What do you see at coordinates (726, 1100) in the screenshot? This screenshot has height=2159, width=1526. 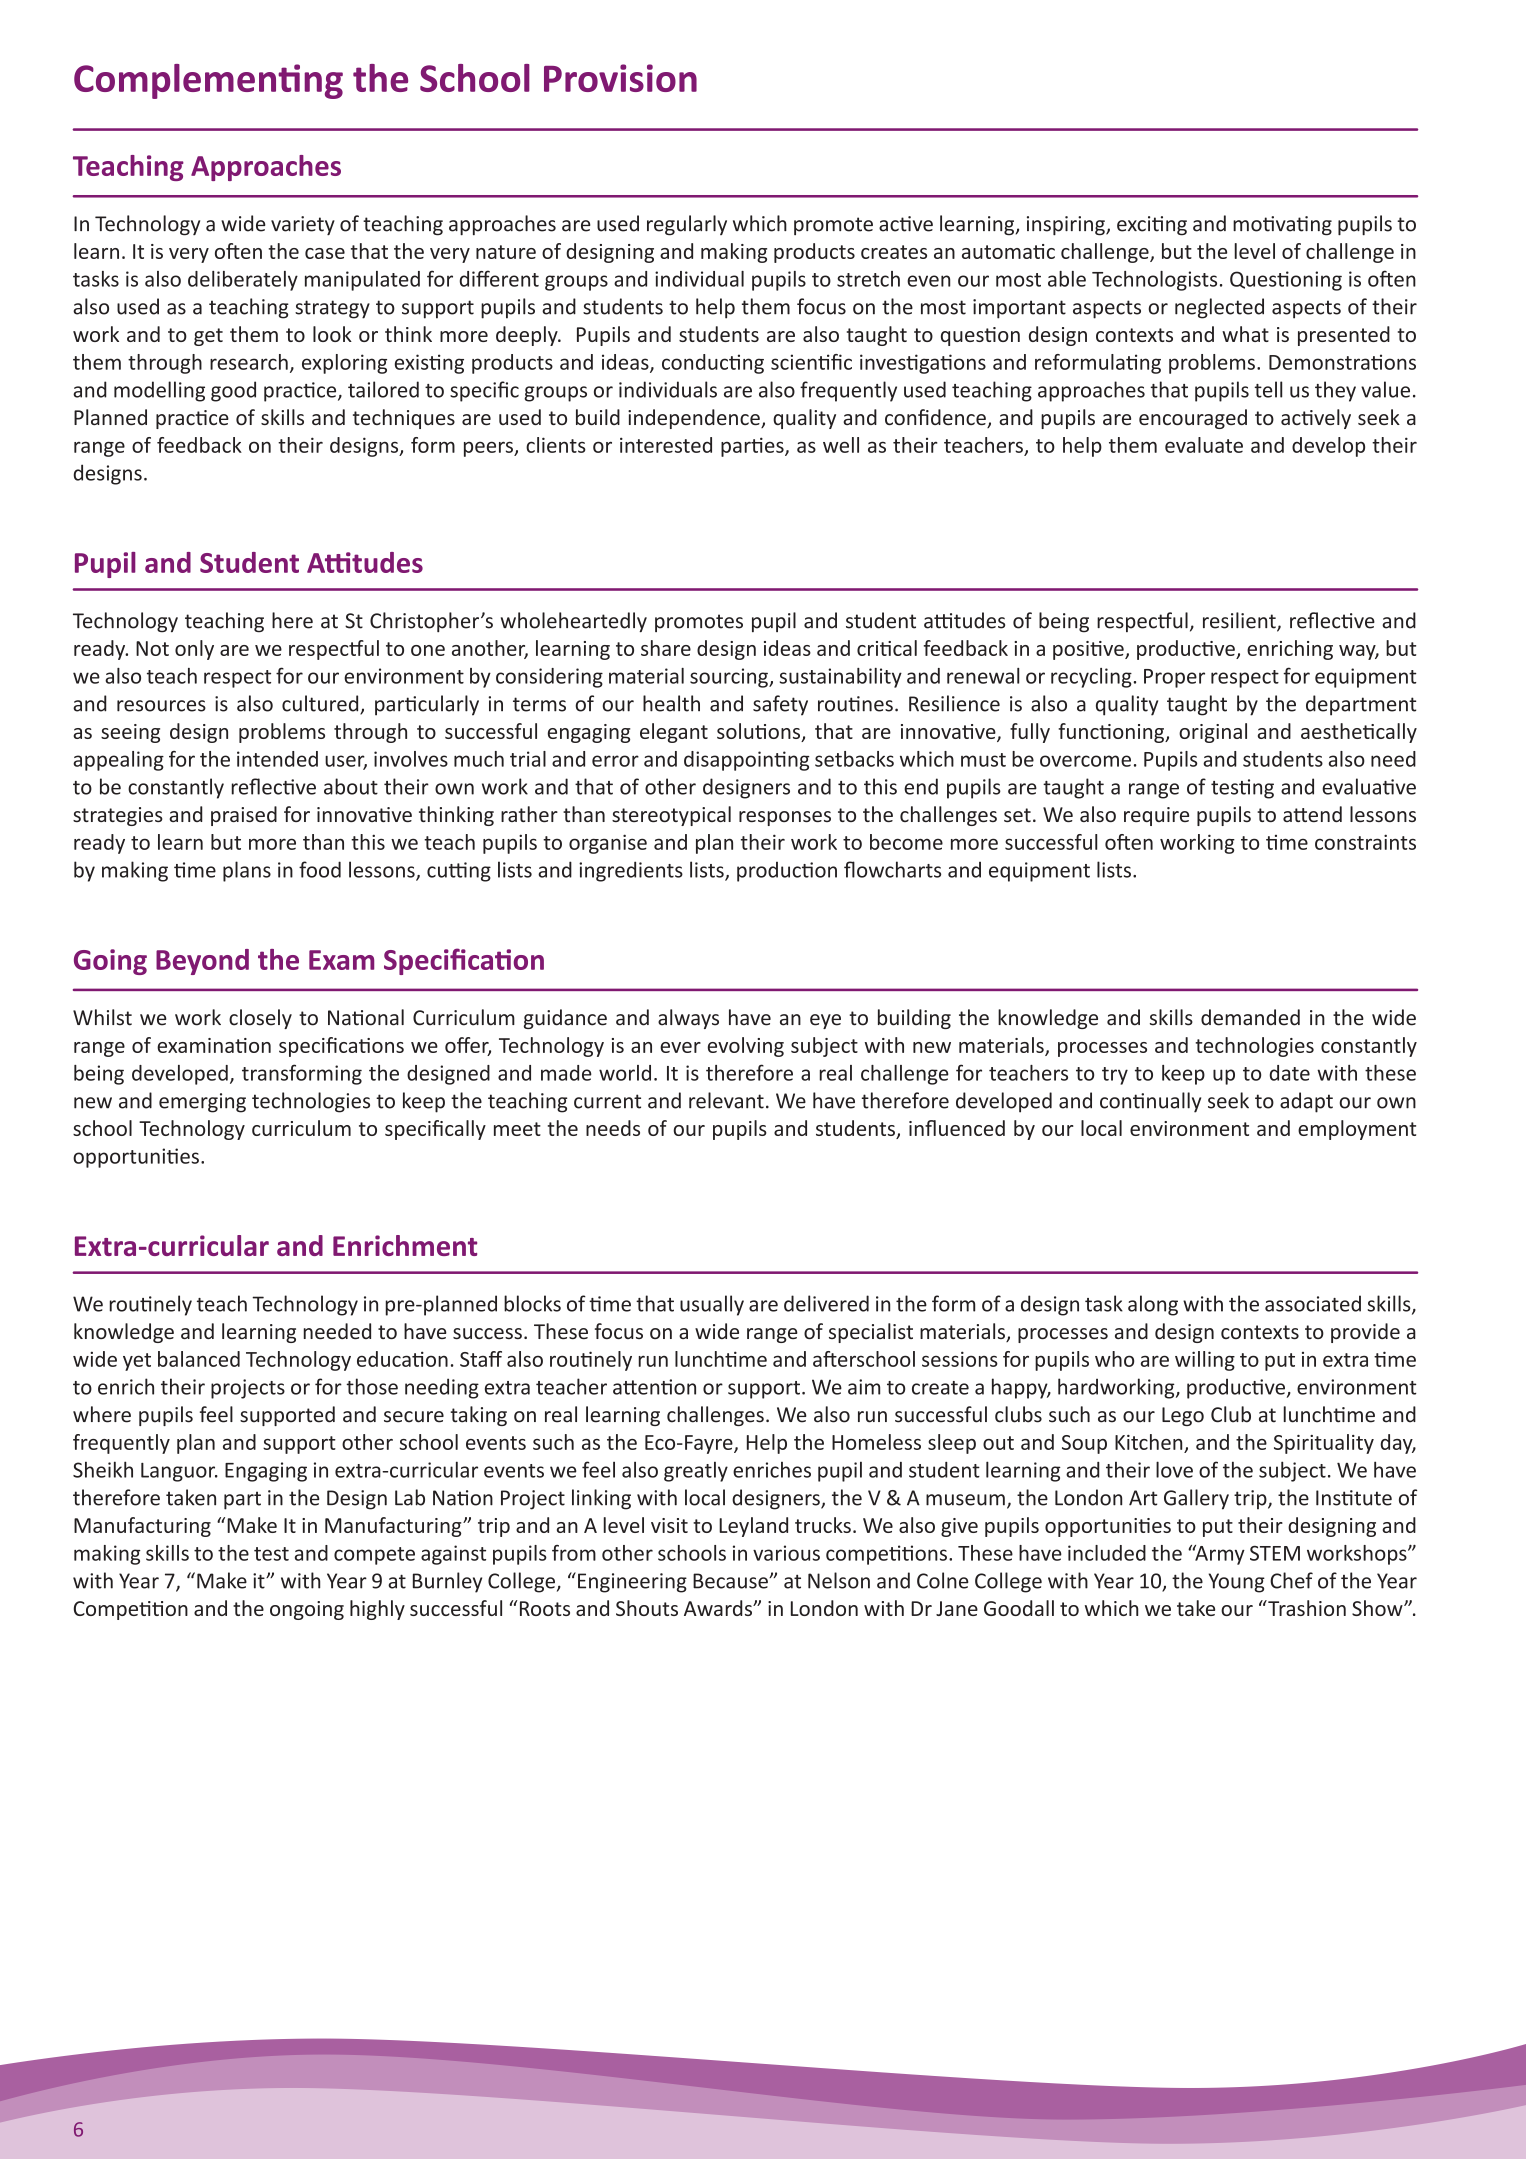 I see `relevant` at bounding box center [726, 1100].
